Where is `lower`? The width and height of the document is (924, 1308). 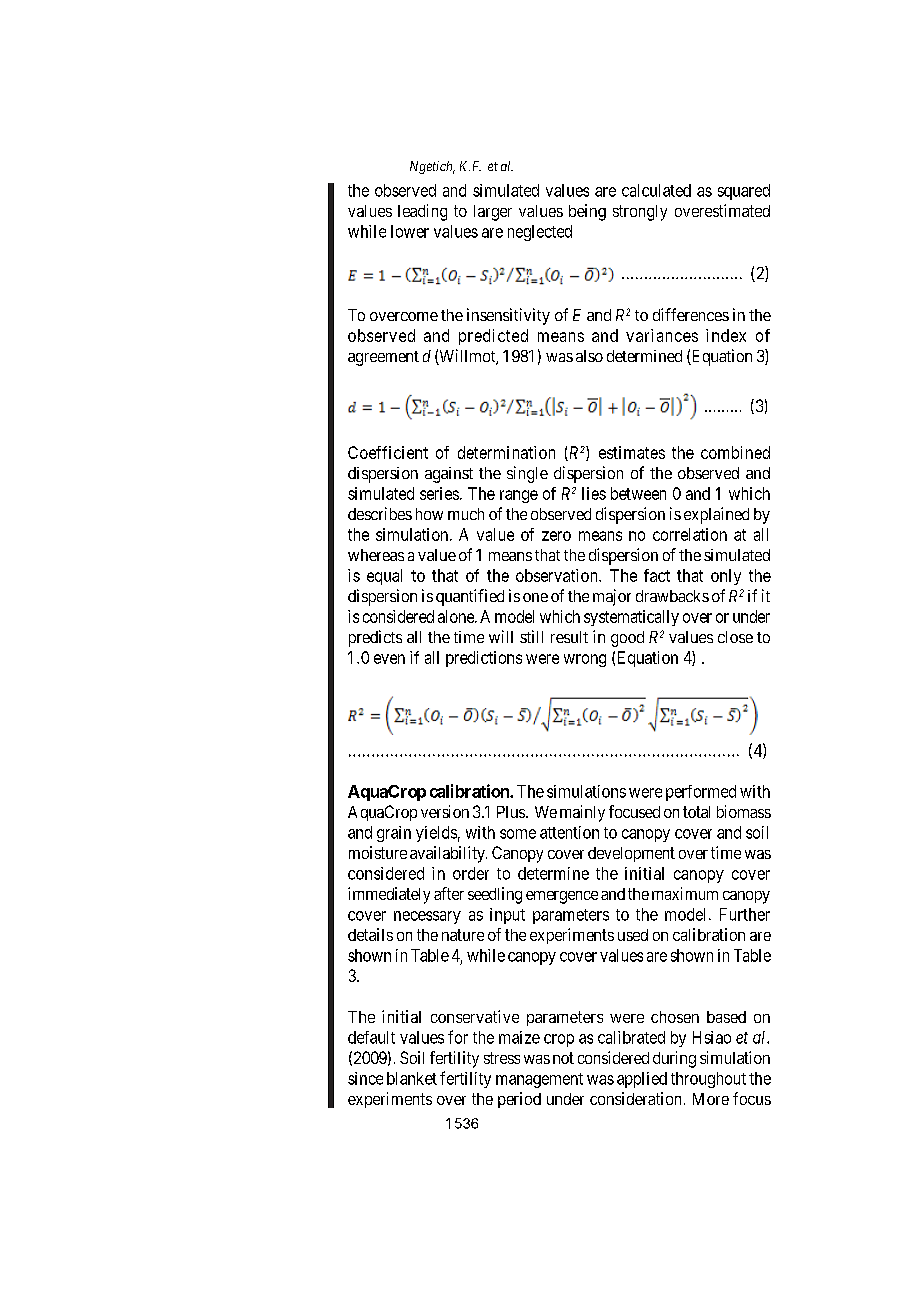
lower is located at coordinates (410, 231).
